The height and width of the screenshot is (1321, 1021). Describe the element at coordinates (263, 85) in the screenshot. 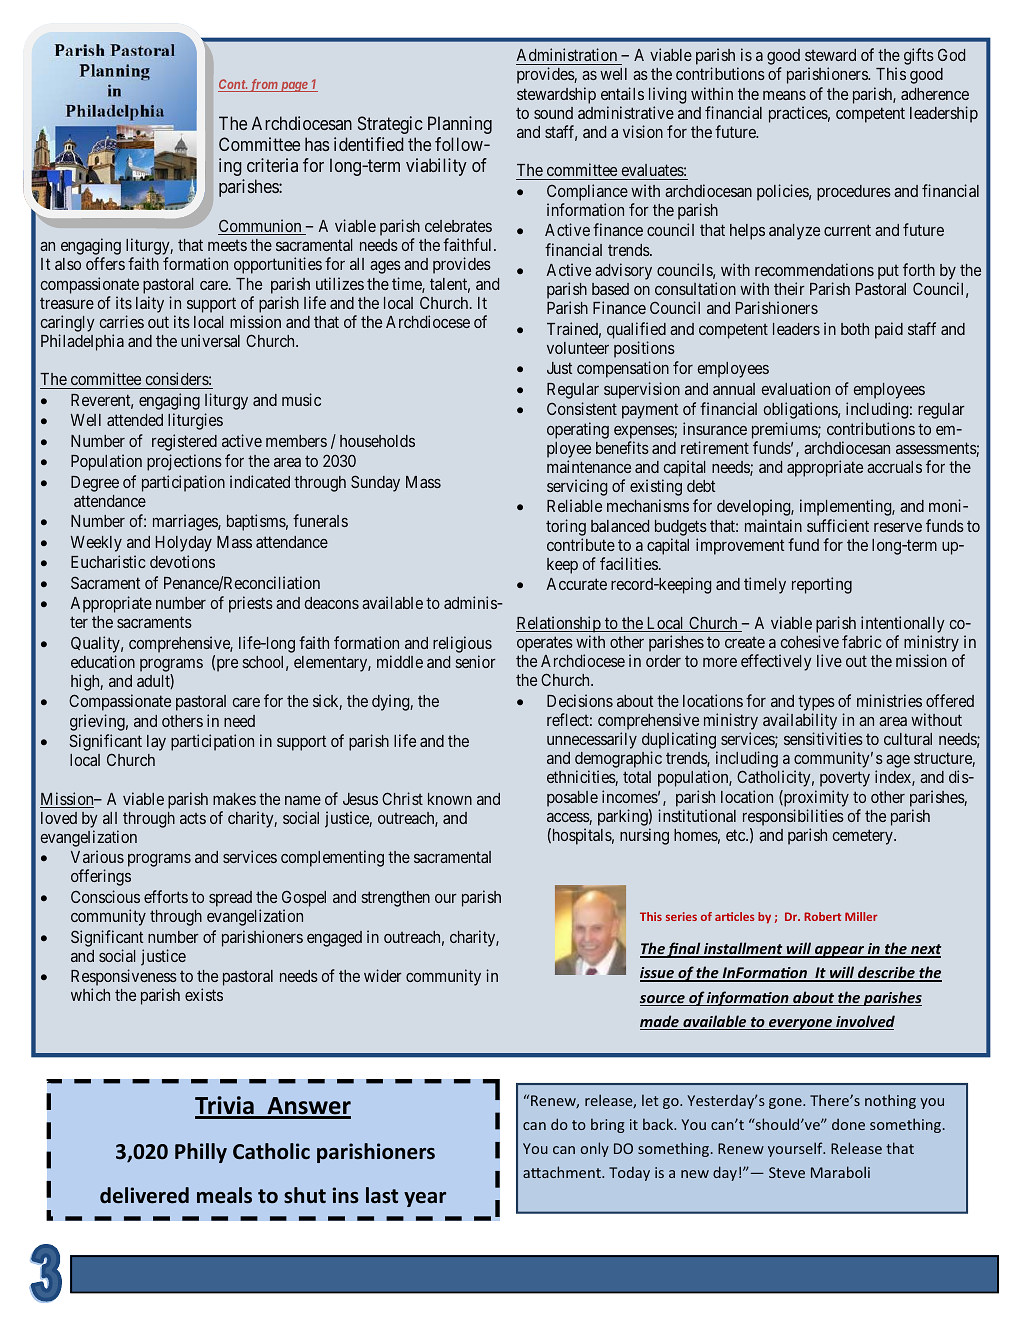

I see `from` at that location.
